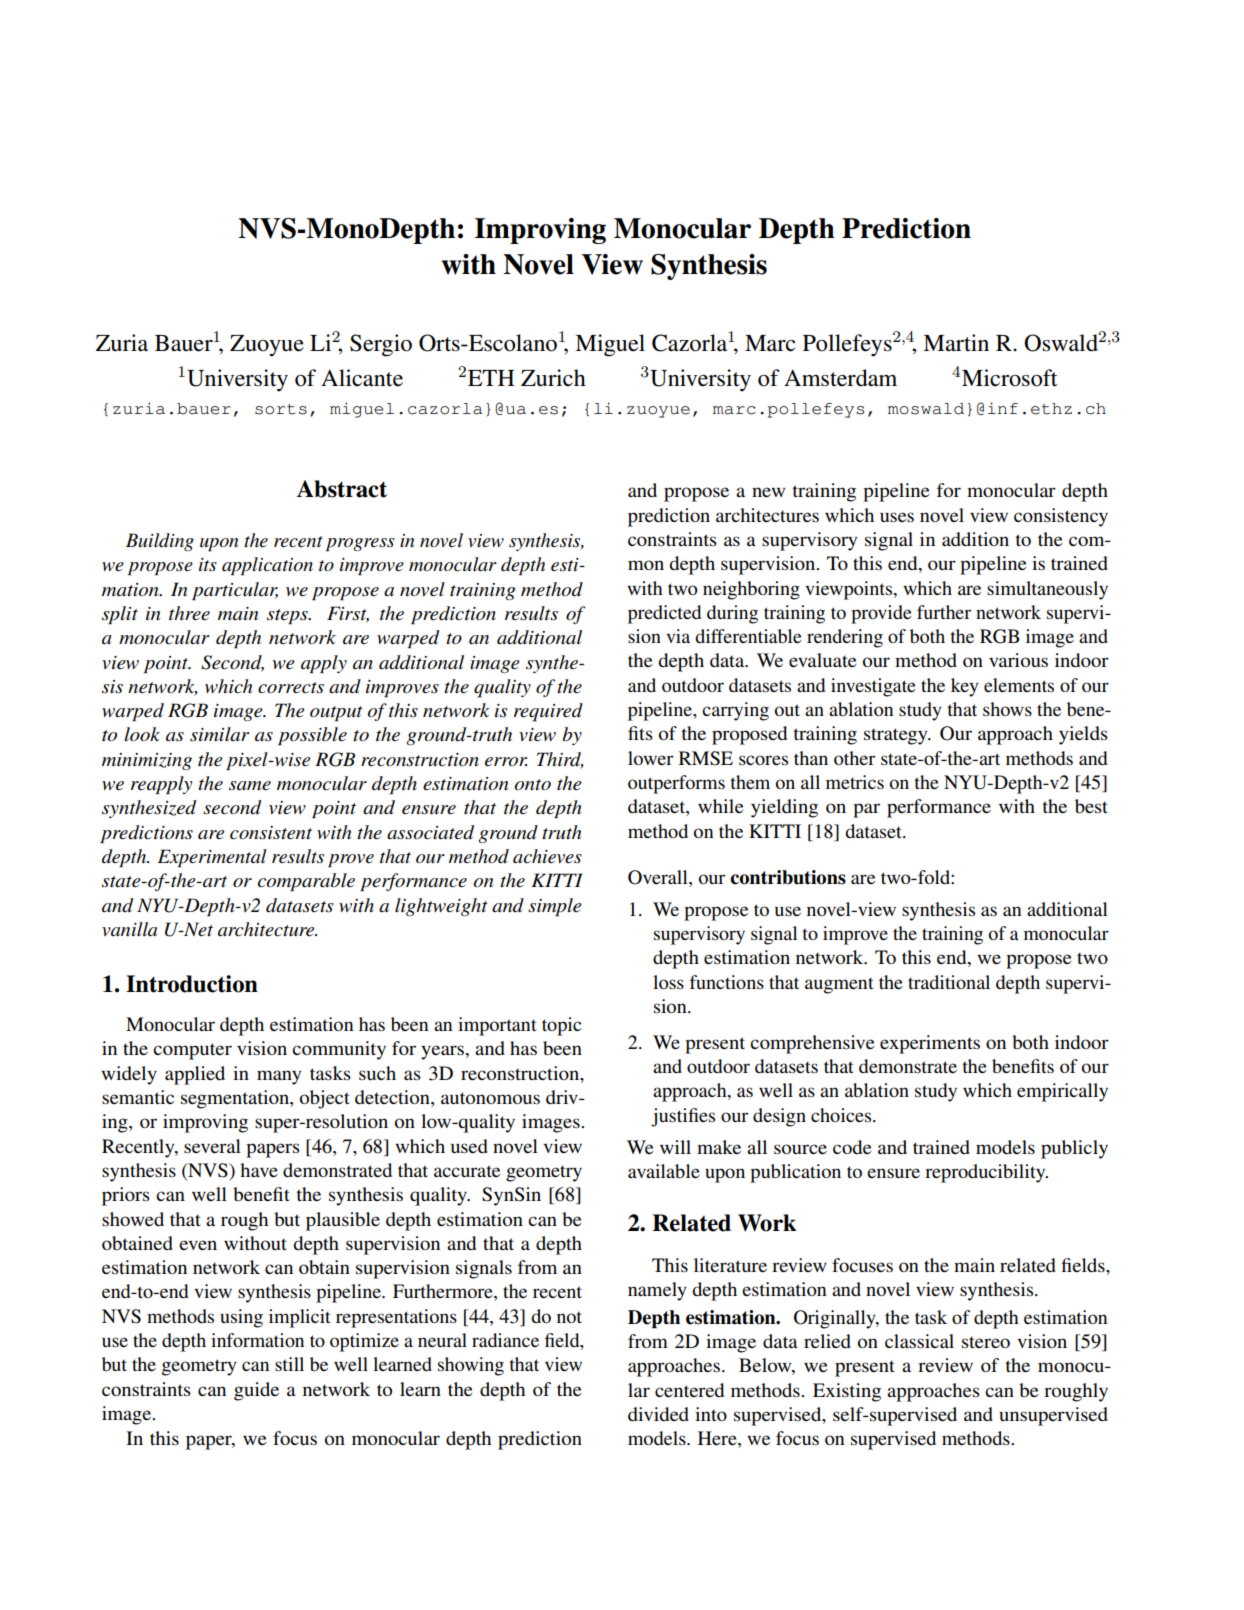 The image size is (1244, 1610). What do you see at coordinates (658, 1414) in the document?
I see `divided` at bounding box center [658, 1414].
